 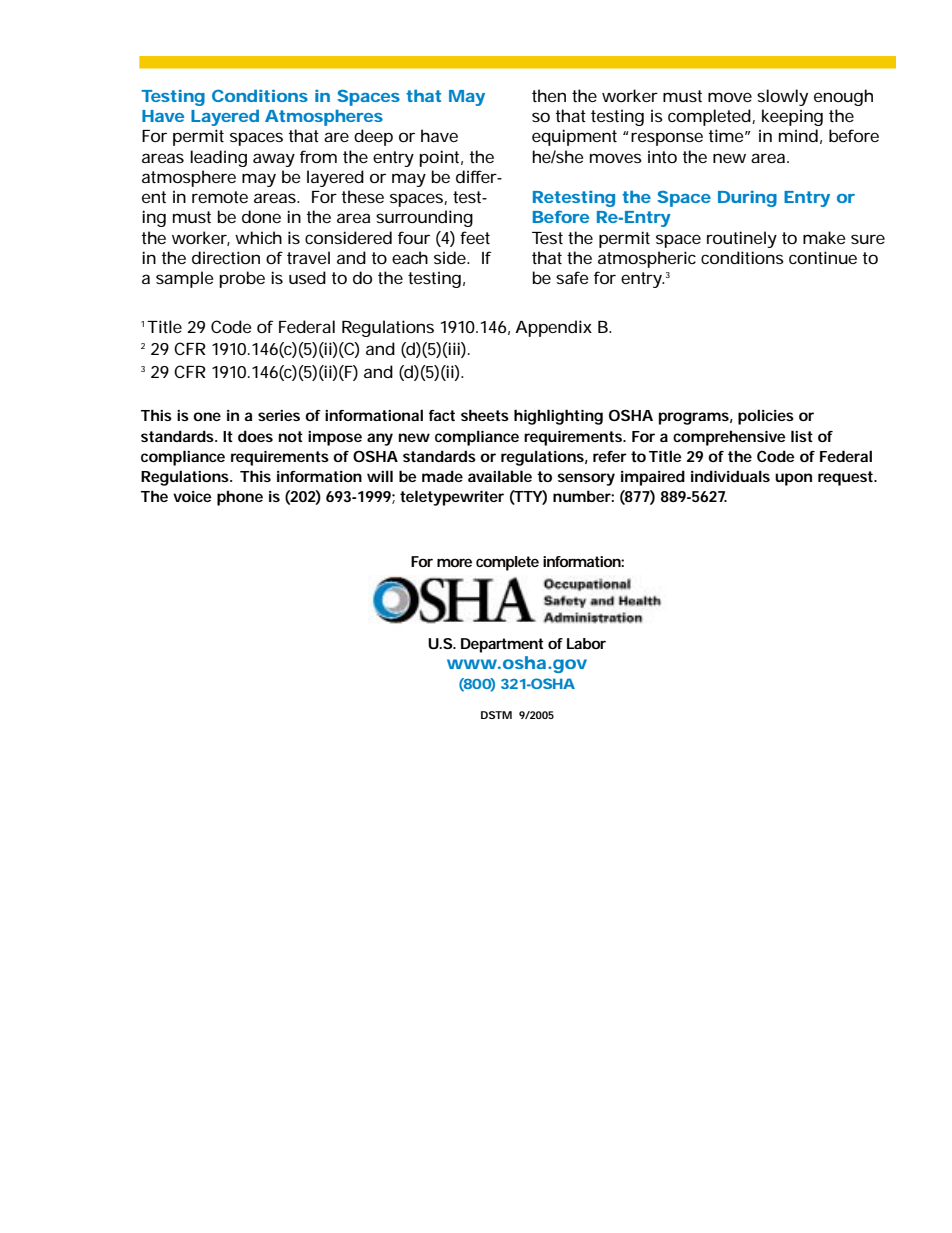 What do you see at coordinates (792, 117) in the screenshot?
I see `keeping` at bounding box center [792, 117].
